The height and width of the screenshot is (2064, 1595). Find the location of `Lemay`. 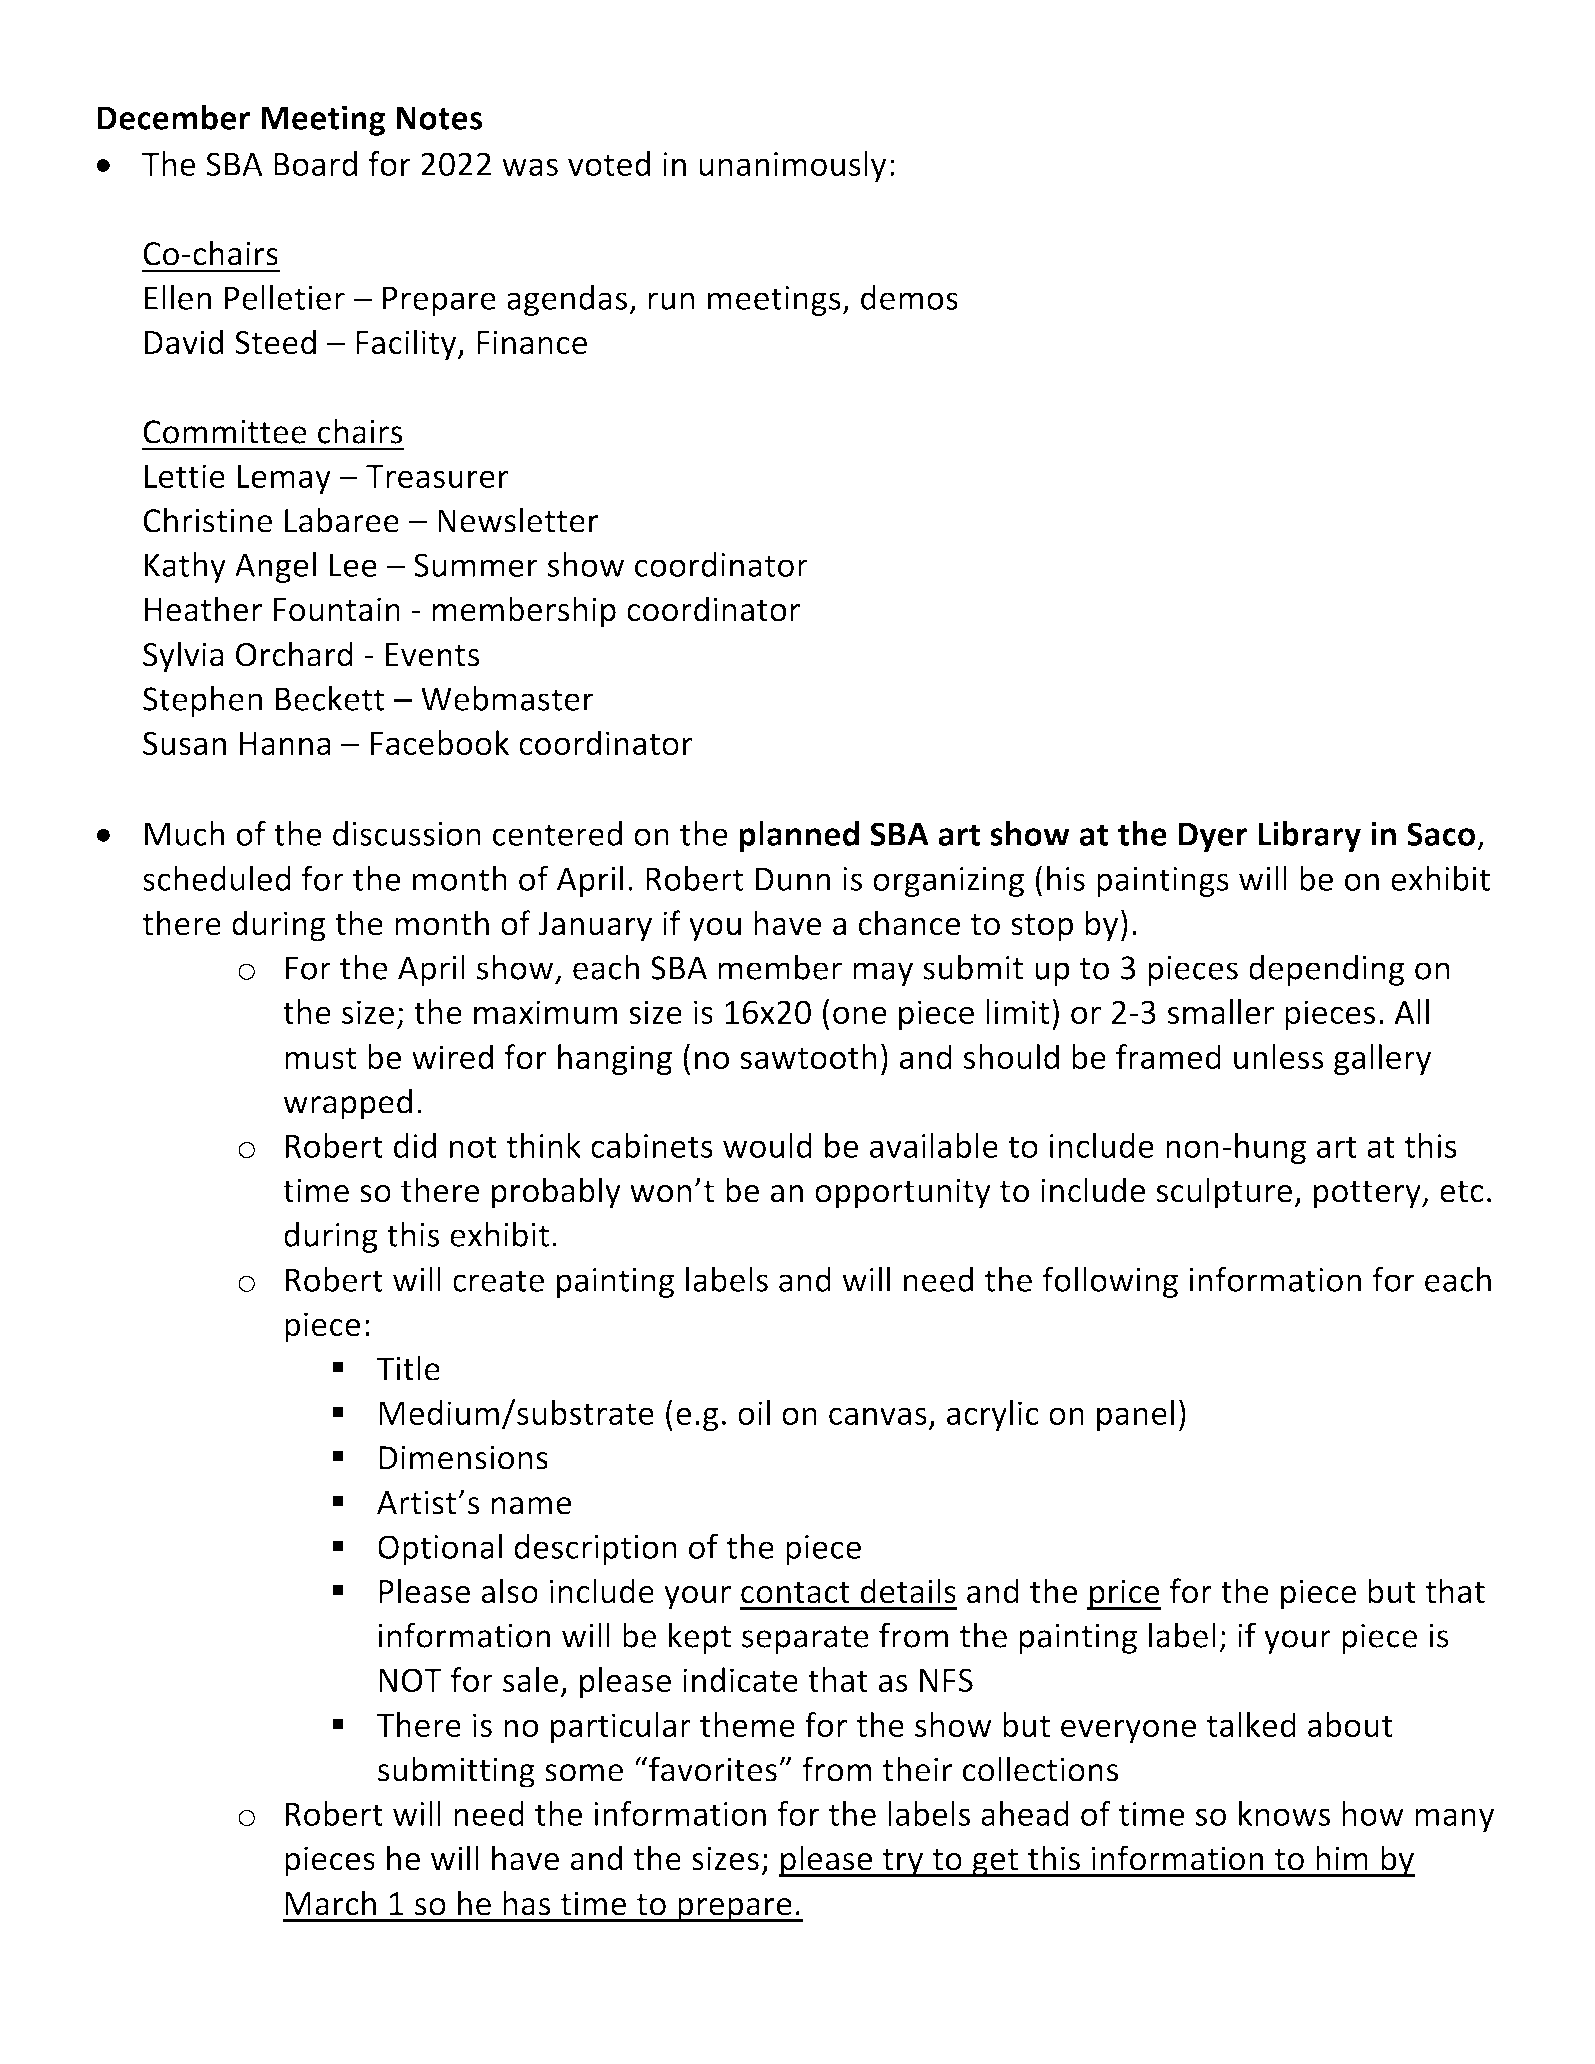

Lemay is located at coordinates (284, 480).
